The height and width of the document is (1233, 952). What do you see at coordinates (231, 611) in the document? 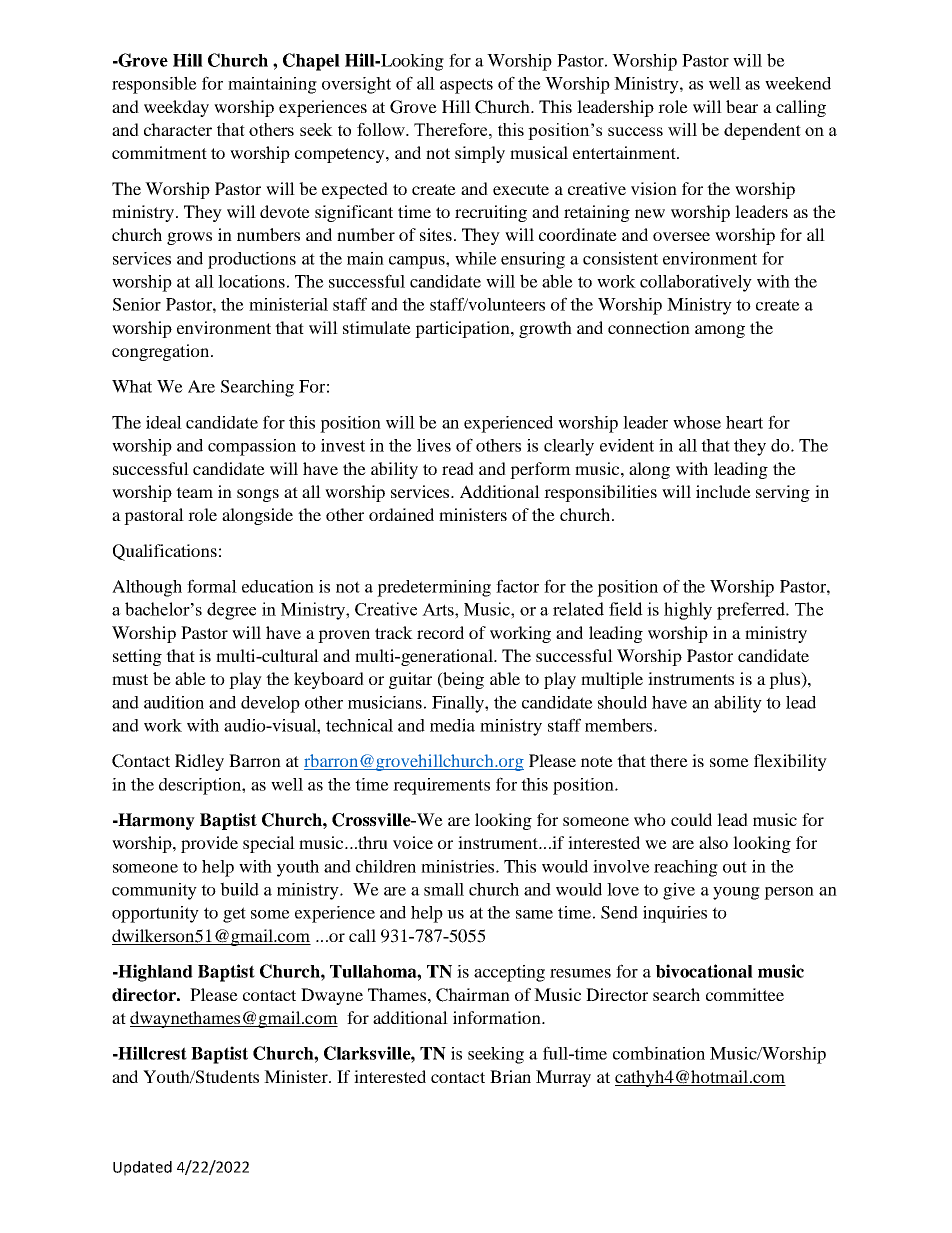
I see `degree` at bounding box center [231, 611].
